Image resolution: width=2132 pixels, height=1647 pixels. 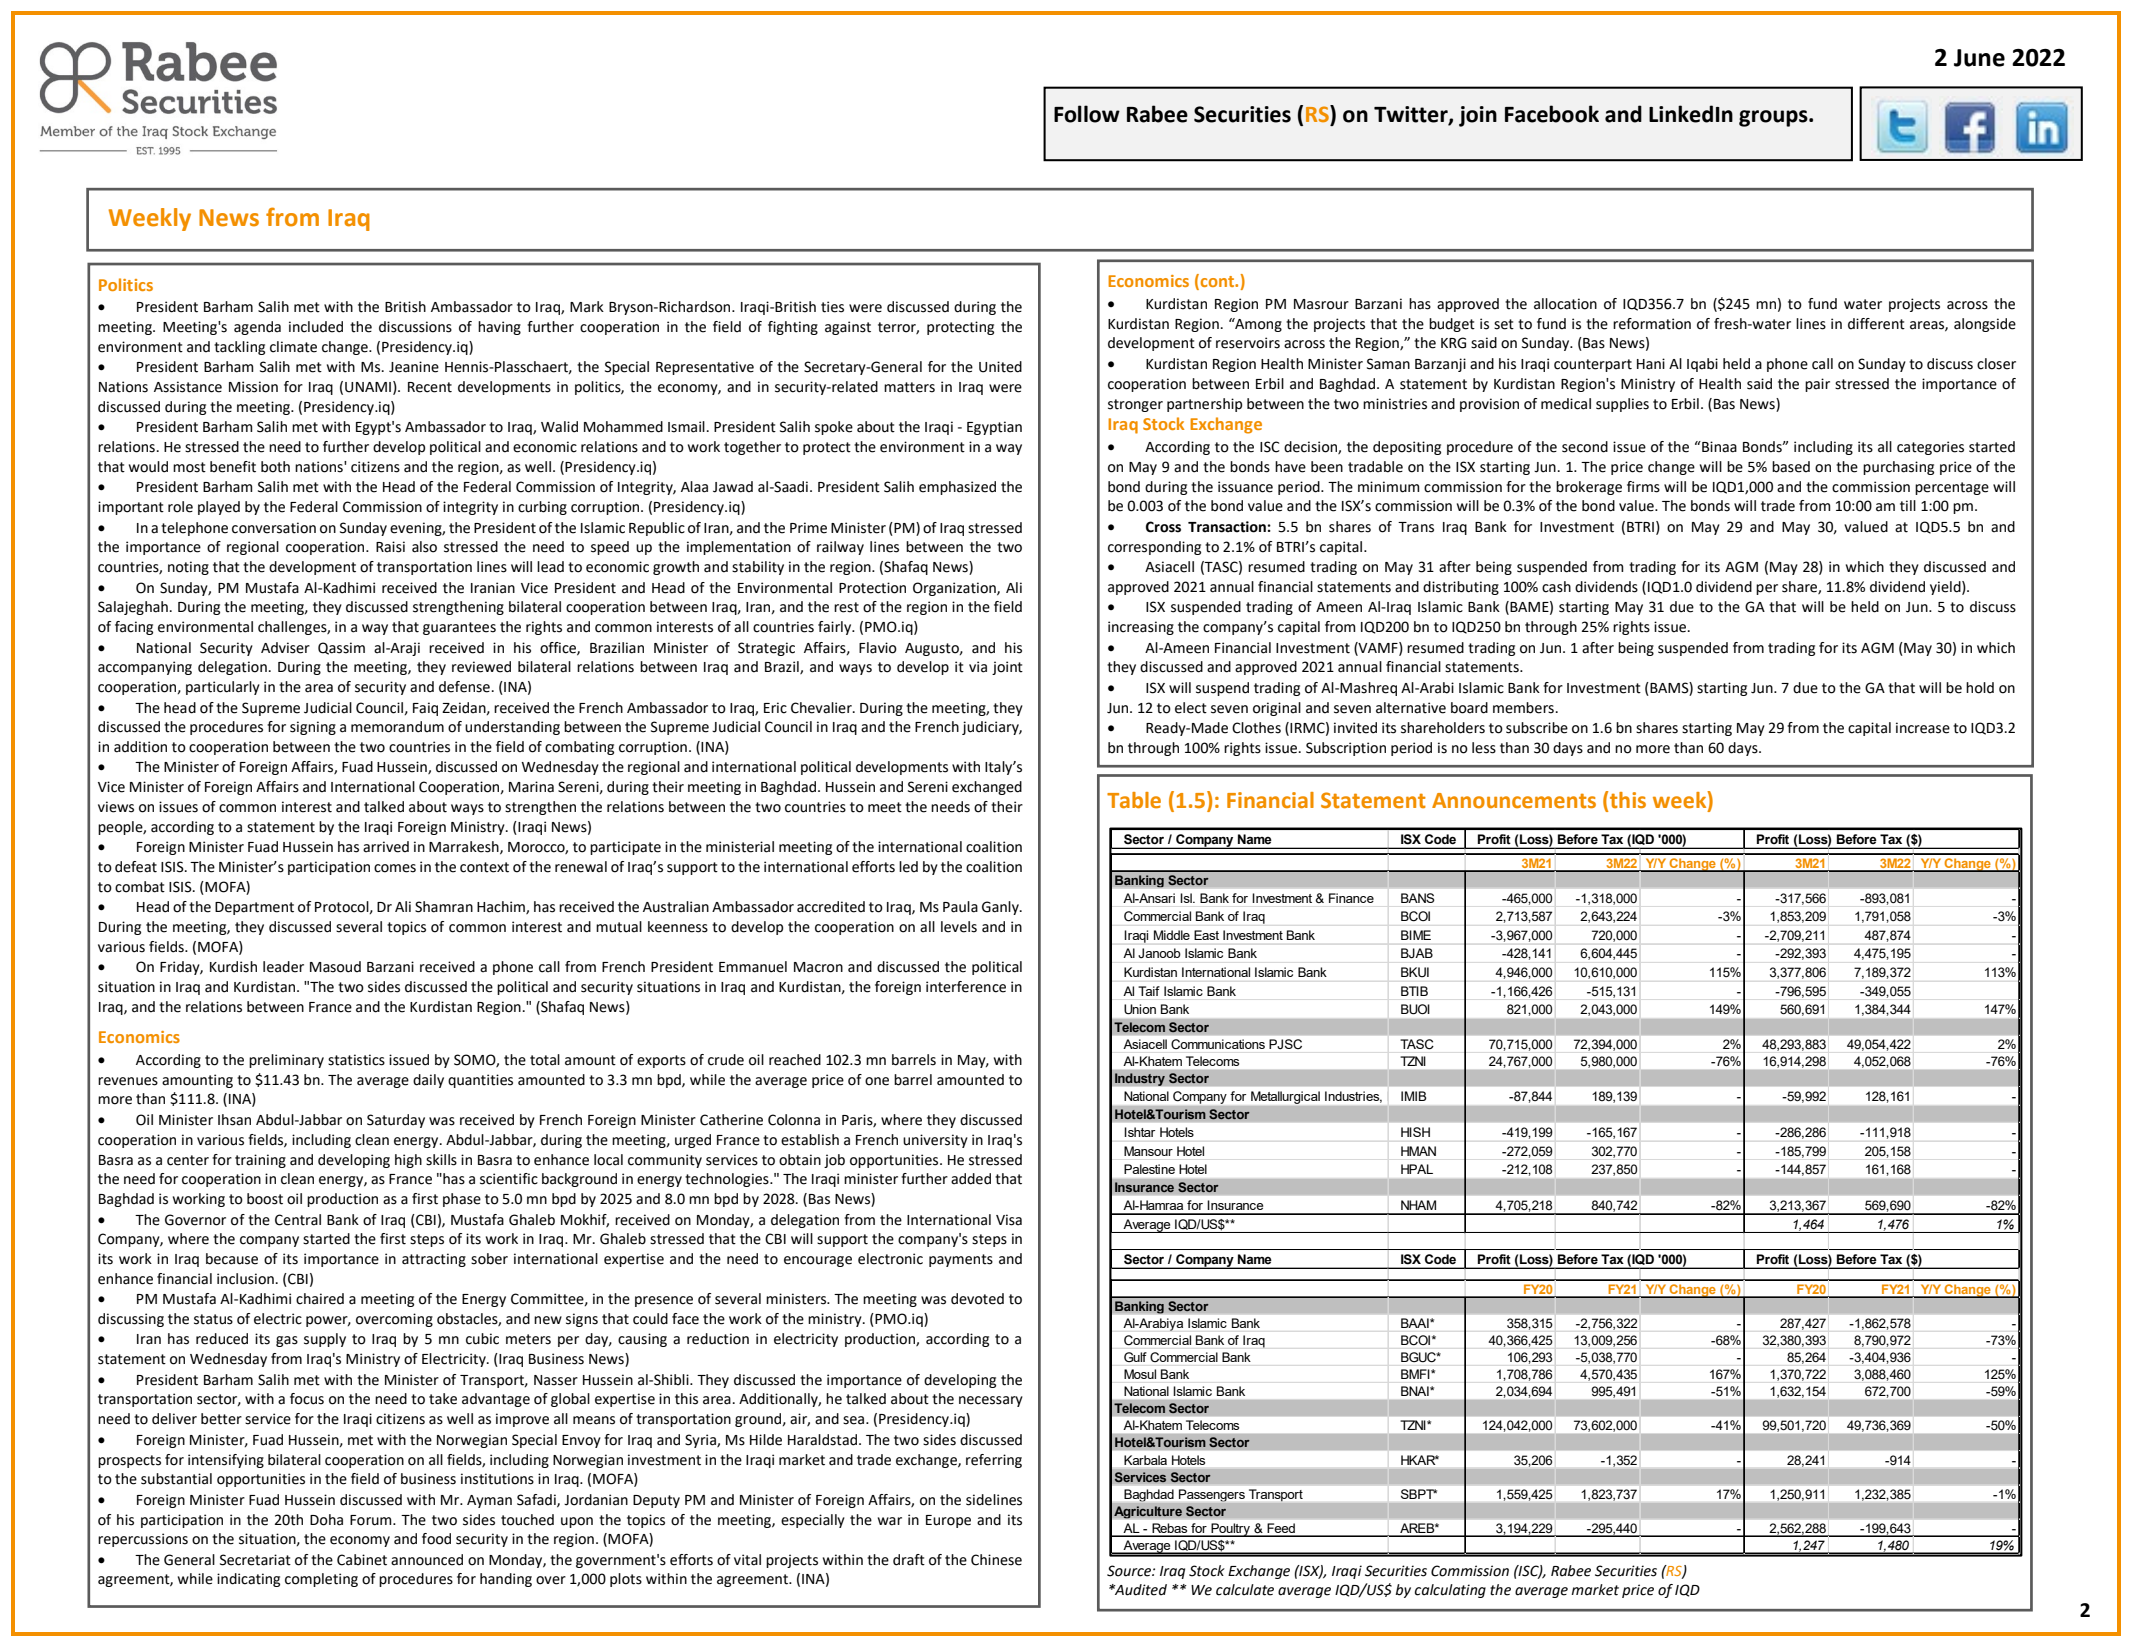 What do you see at coordinates (1415, 1132) in the screenshot?
I see `HISH` at bounding box center [1415, 1132].
